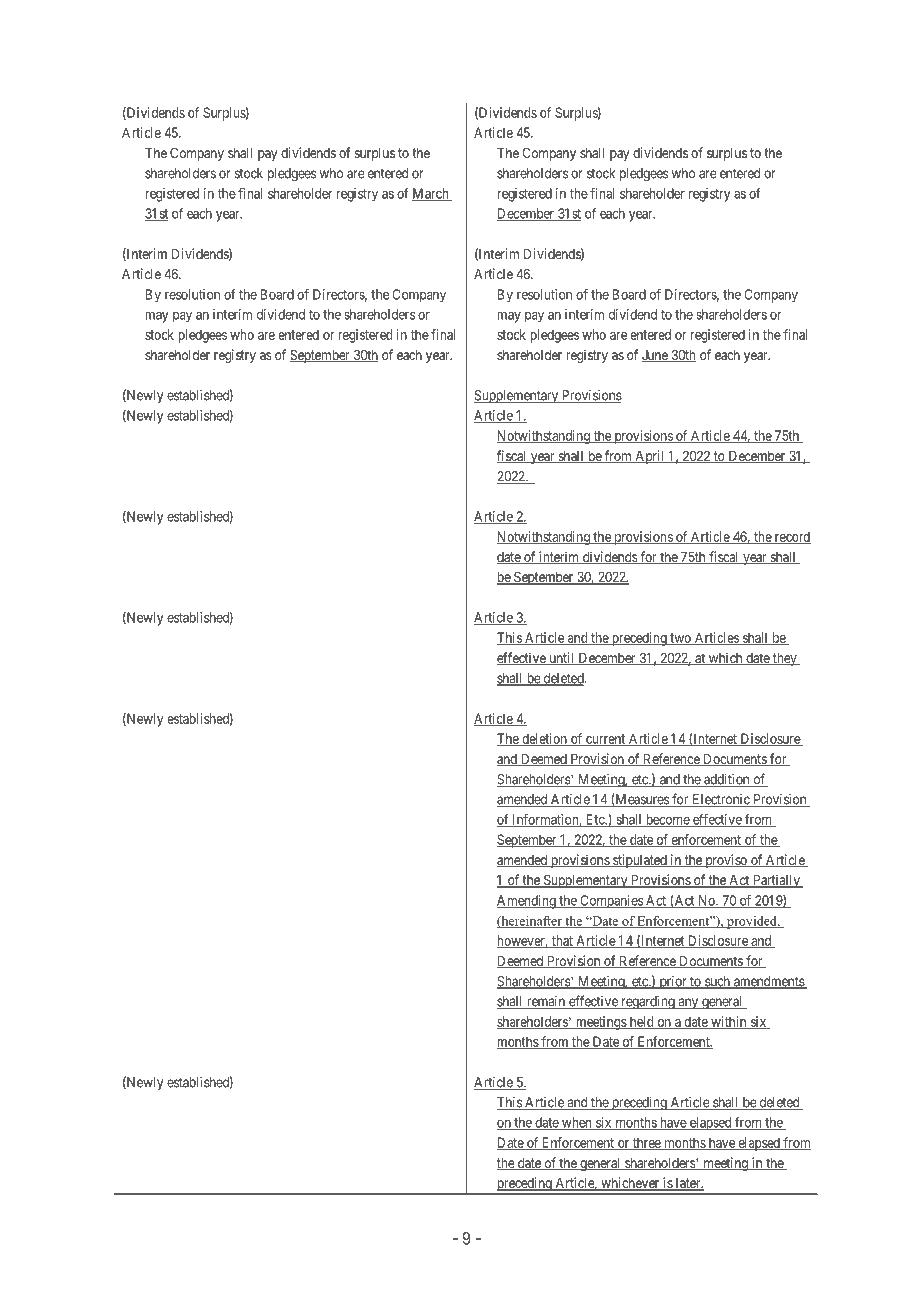 This screenshot has height=1308, width=924. Describe the element at coordinates (784, 659) in the screenshot. I see `they` at that location.
